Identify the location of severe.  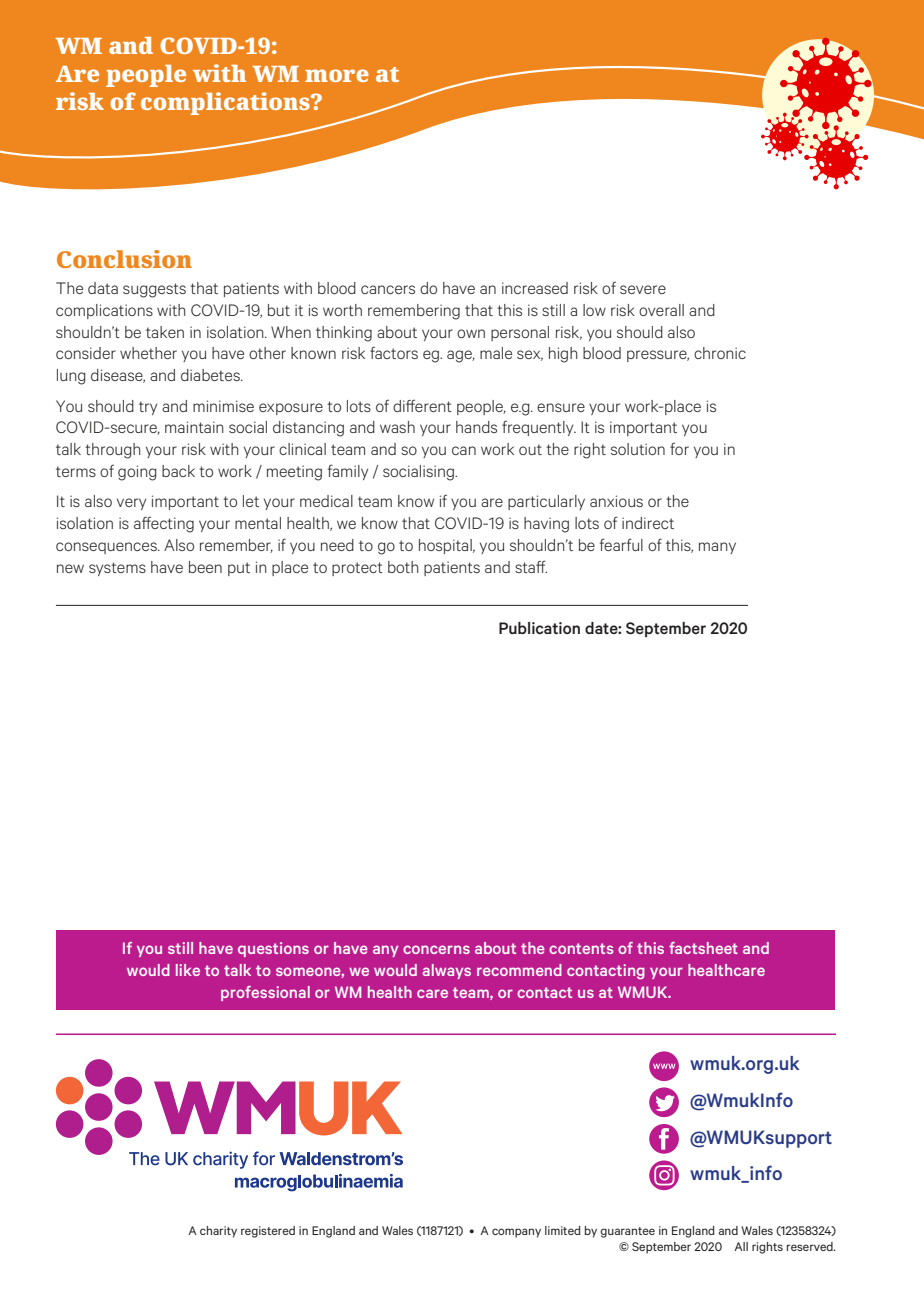
(643, 289).
